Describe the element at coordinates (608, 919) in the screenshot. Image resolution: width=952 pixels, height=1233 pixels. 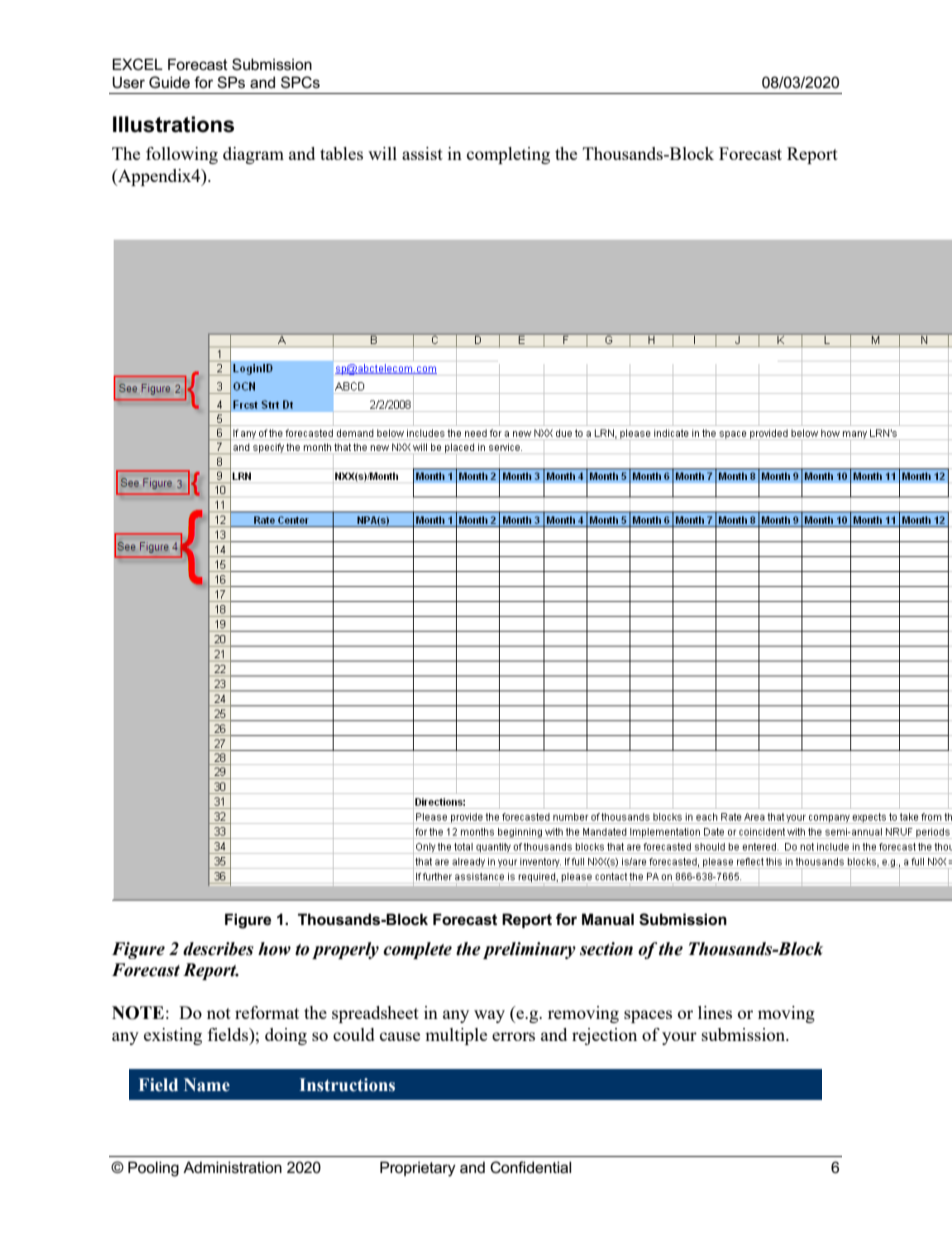
I see `Manual` at that location.
